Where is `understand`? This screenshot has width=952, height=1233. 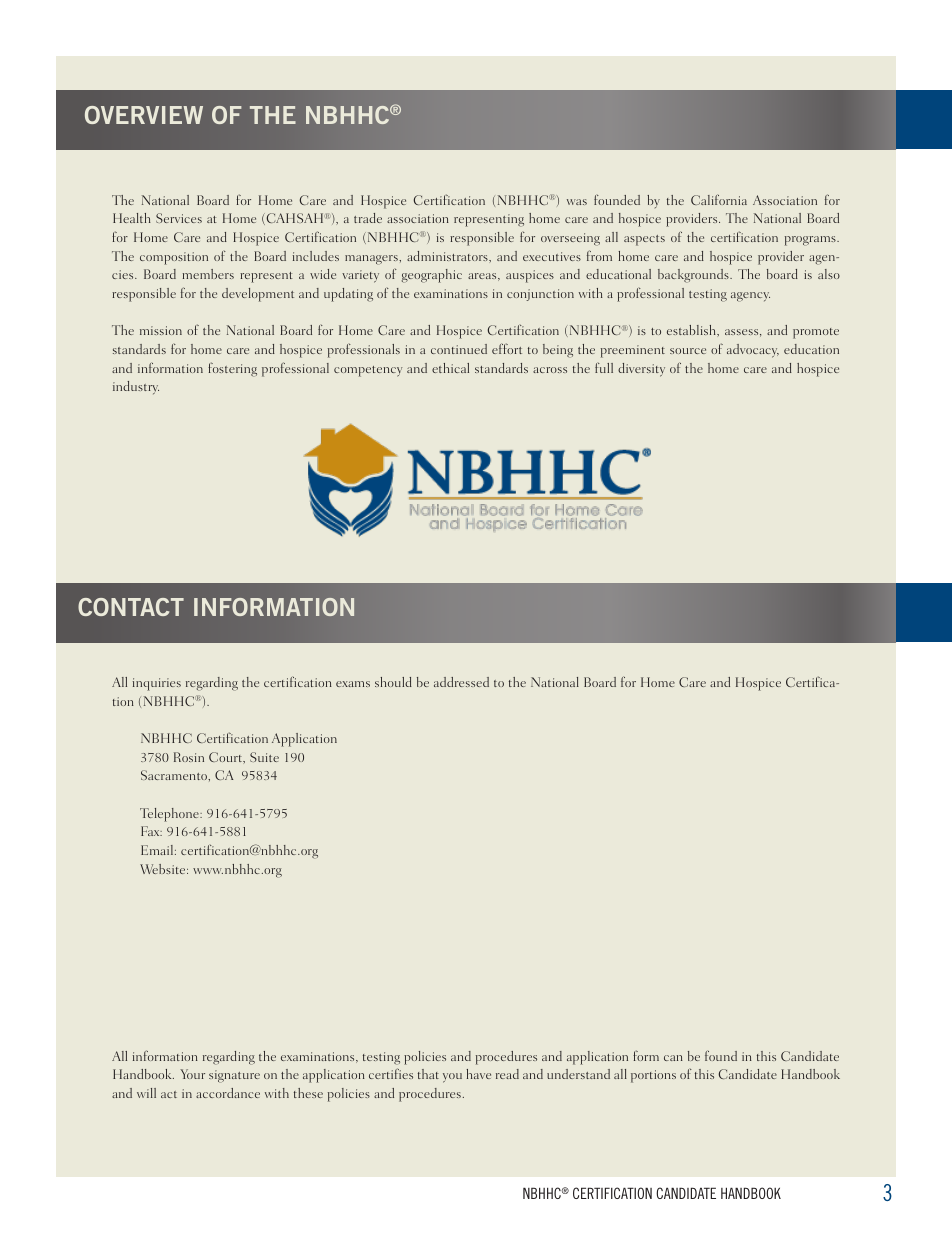 understand is located at coordinates (578, 1074).
